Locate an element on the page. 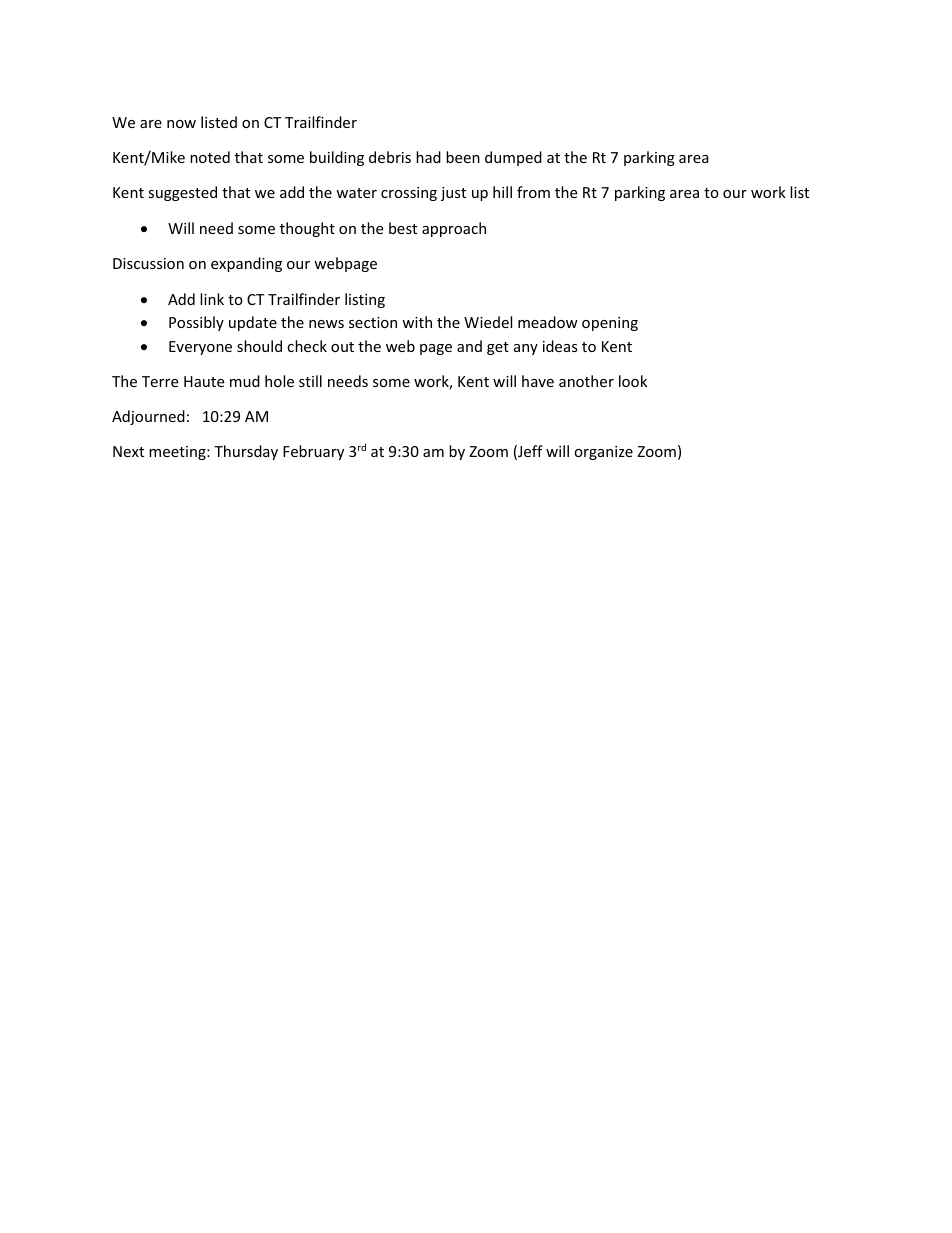 The width and height of the document is (952, 1233). now is located at coordinates (181, 124).
